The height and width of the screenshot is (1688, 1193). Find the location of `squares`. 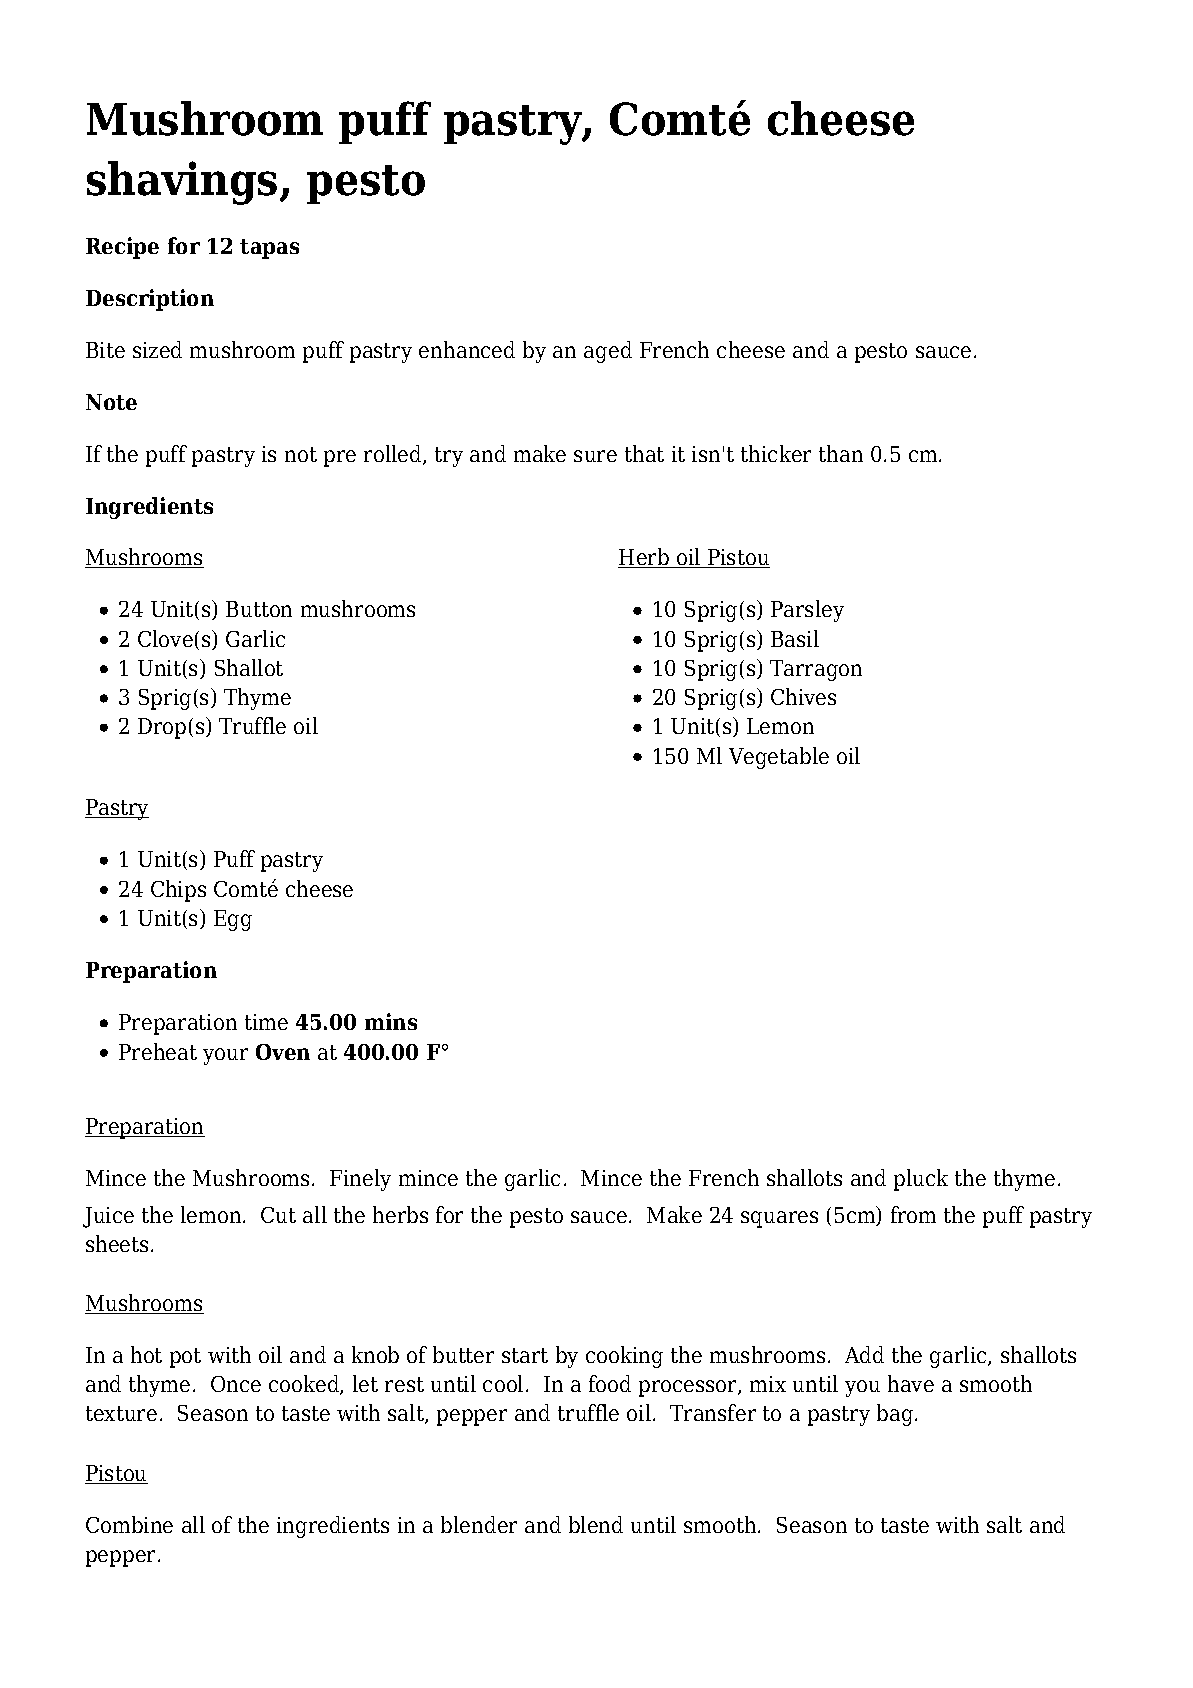

squares is located at coordinates (779, 1219).
